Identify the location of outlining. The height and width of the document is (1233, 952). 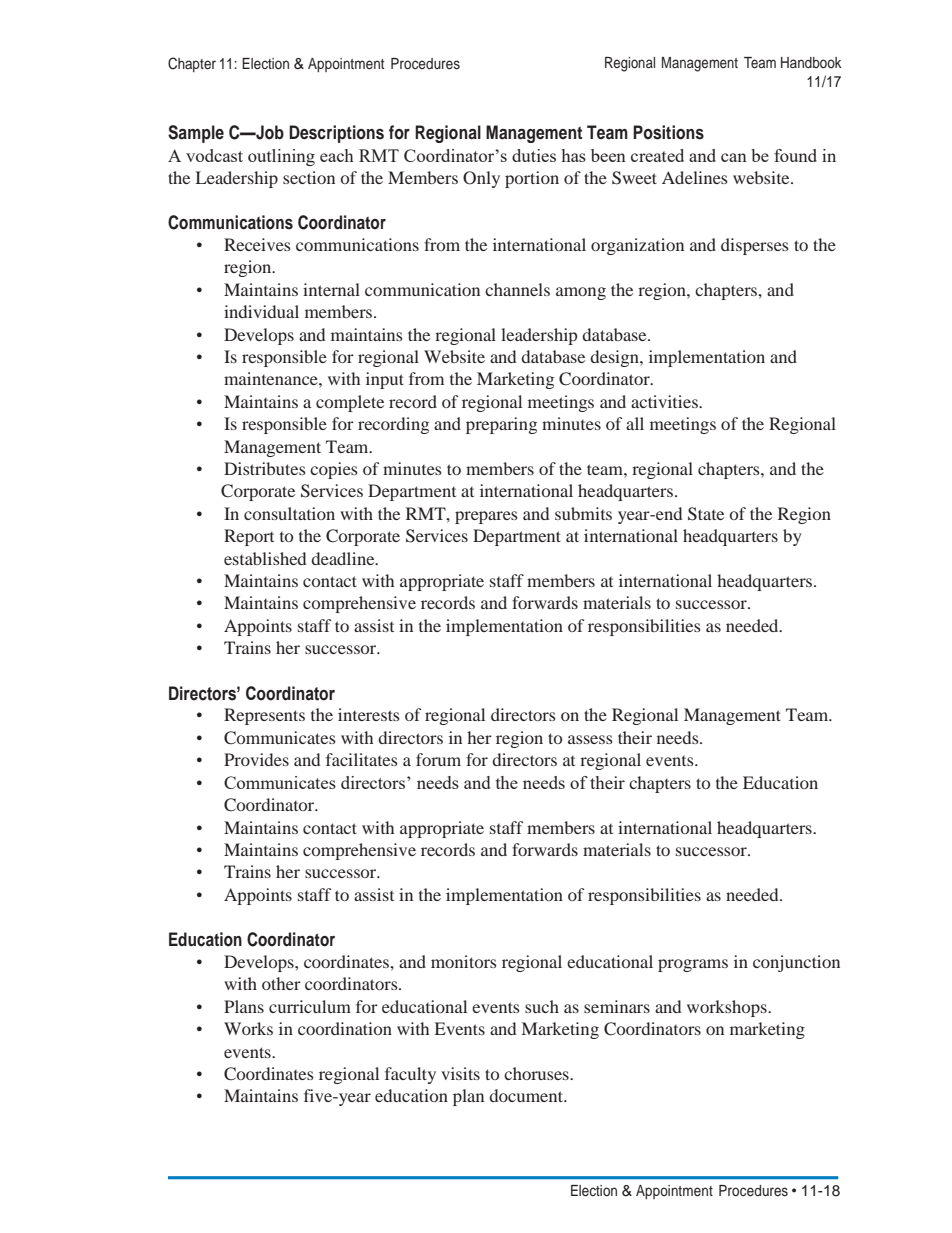
(281, 157).
